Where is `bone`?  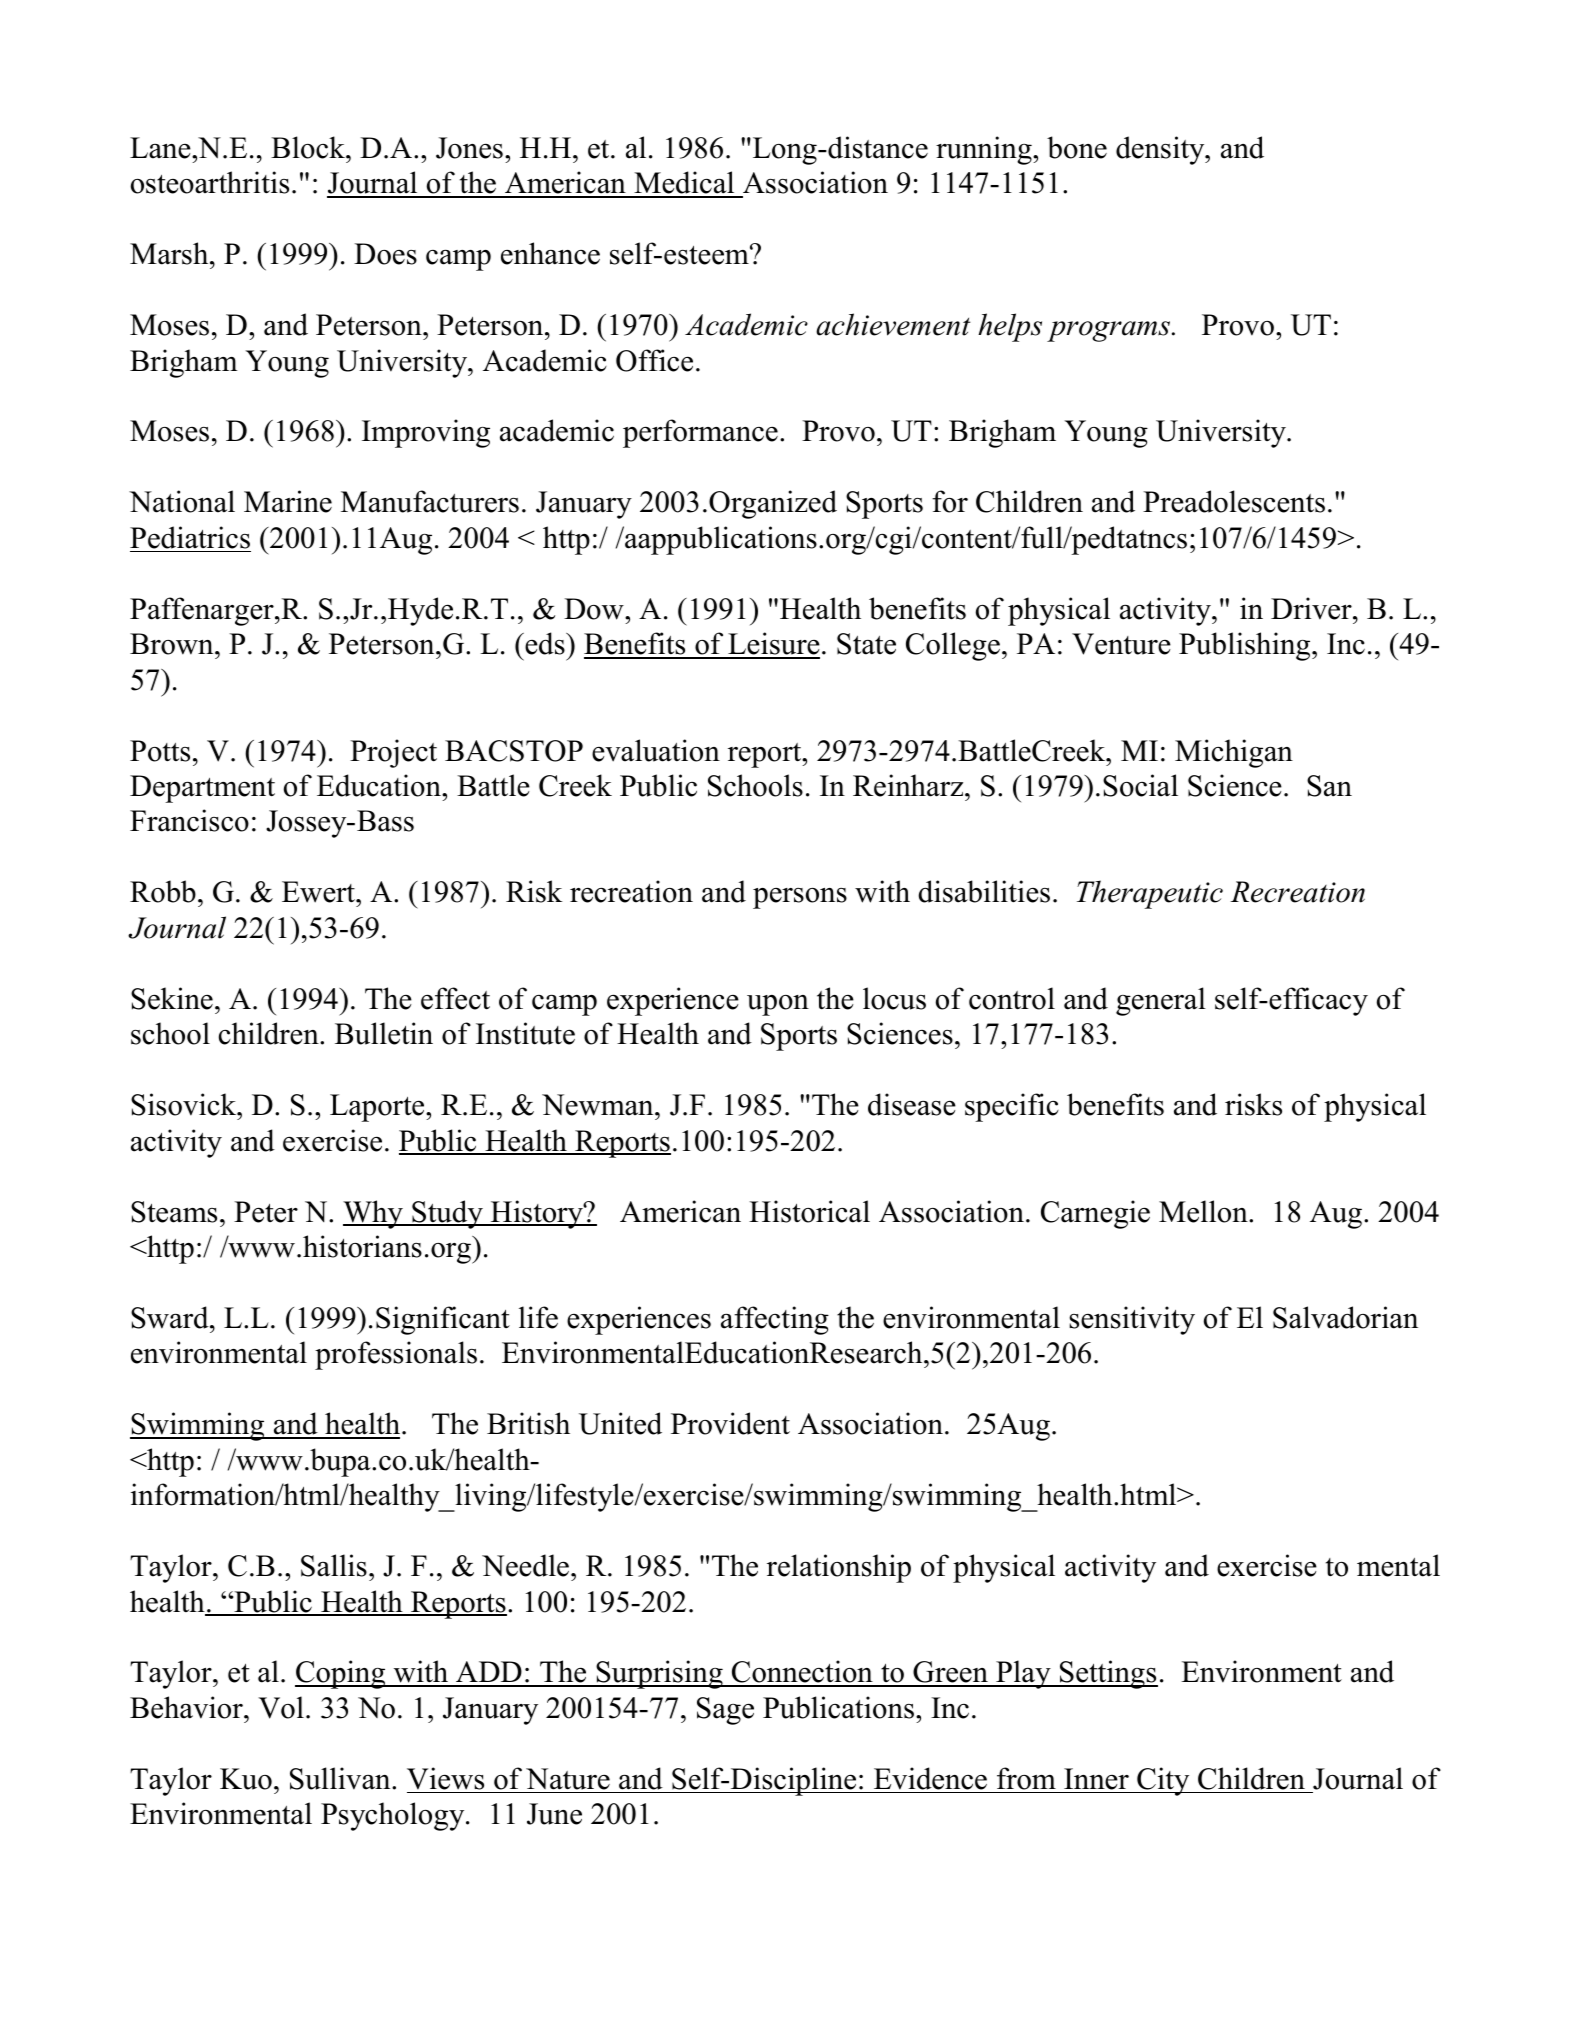
bone is located at coordinates (1077, 147).
